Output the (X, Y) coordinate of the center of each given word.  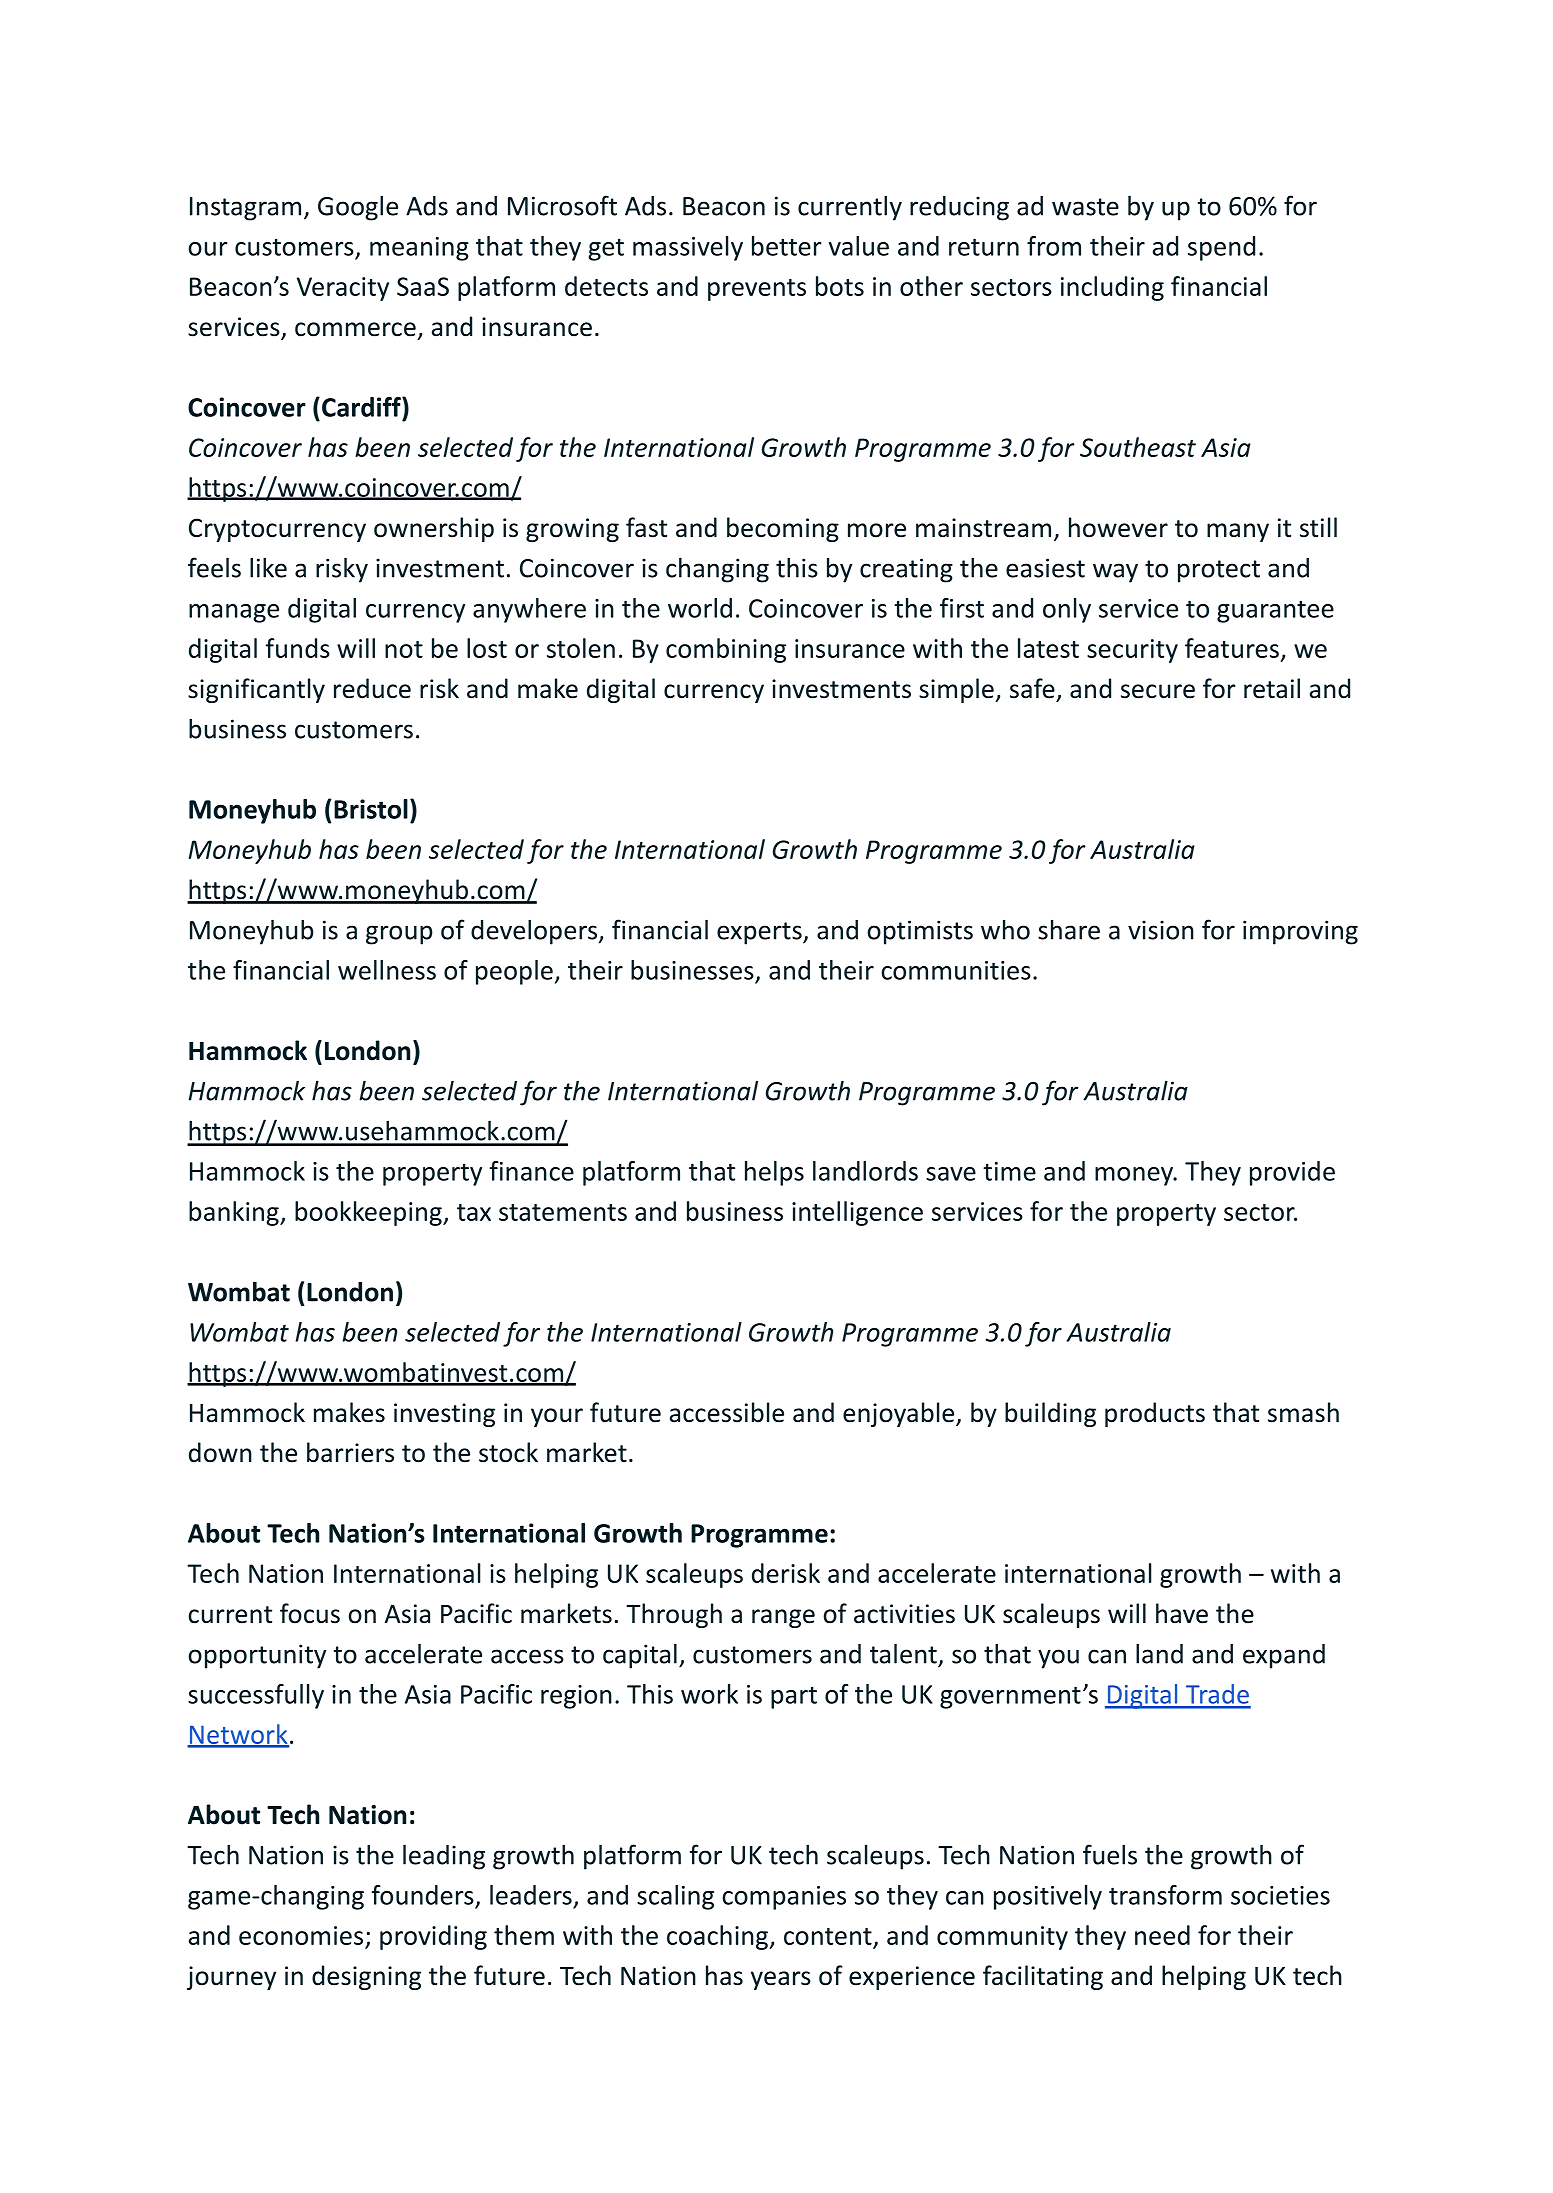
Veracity (343, 289)
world (700, 608)
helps (774, 1173)
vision (1161, 930)
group (399, 935)
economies (301, 1935)
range (783, 1618)
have (1182, 1613)
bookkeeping (369, 1213)
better (787, 246)
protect (1219, 571)
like (268, 567)
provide (1292, 1173)
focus (310, 1613)
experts (760, 933)
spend (1221, 248)
